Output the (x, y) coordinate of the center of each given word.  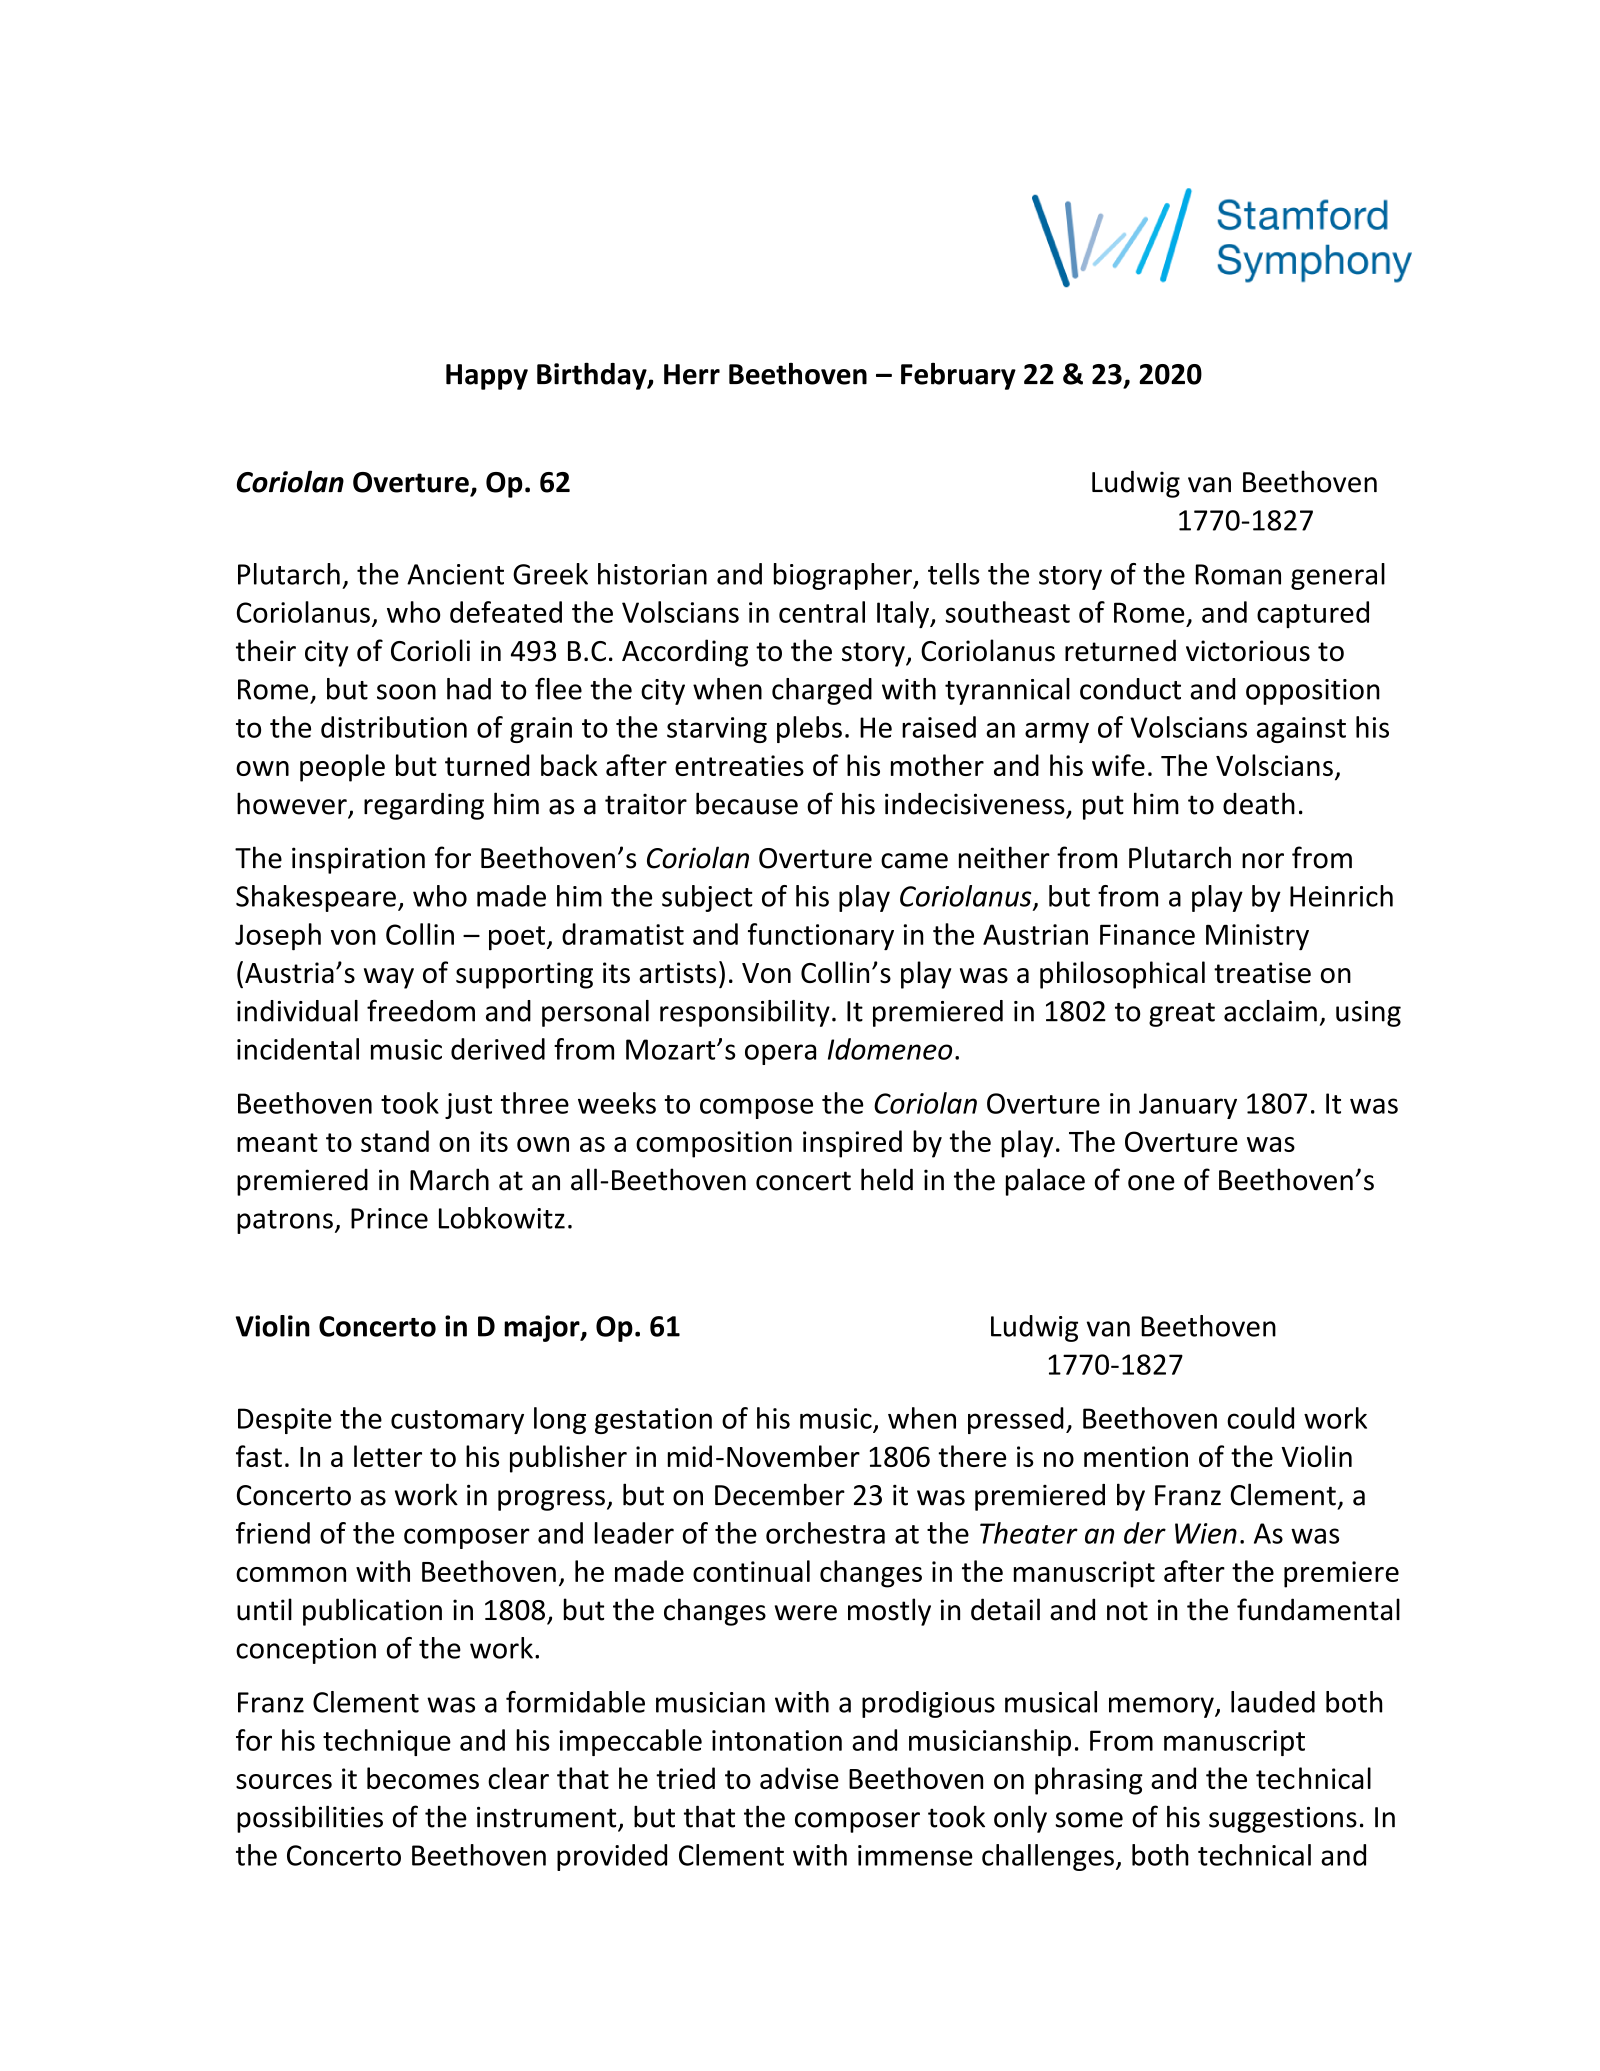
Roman (1238, 574)
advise (799, 1778)
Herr (692, 374)
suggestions (1283, 1819)
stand (395, 1141)
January (1188, 1106)
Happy (487, 377)
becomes (423, 1778)
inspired (852, 1144)
